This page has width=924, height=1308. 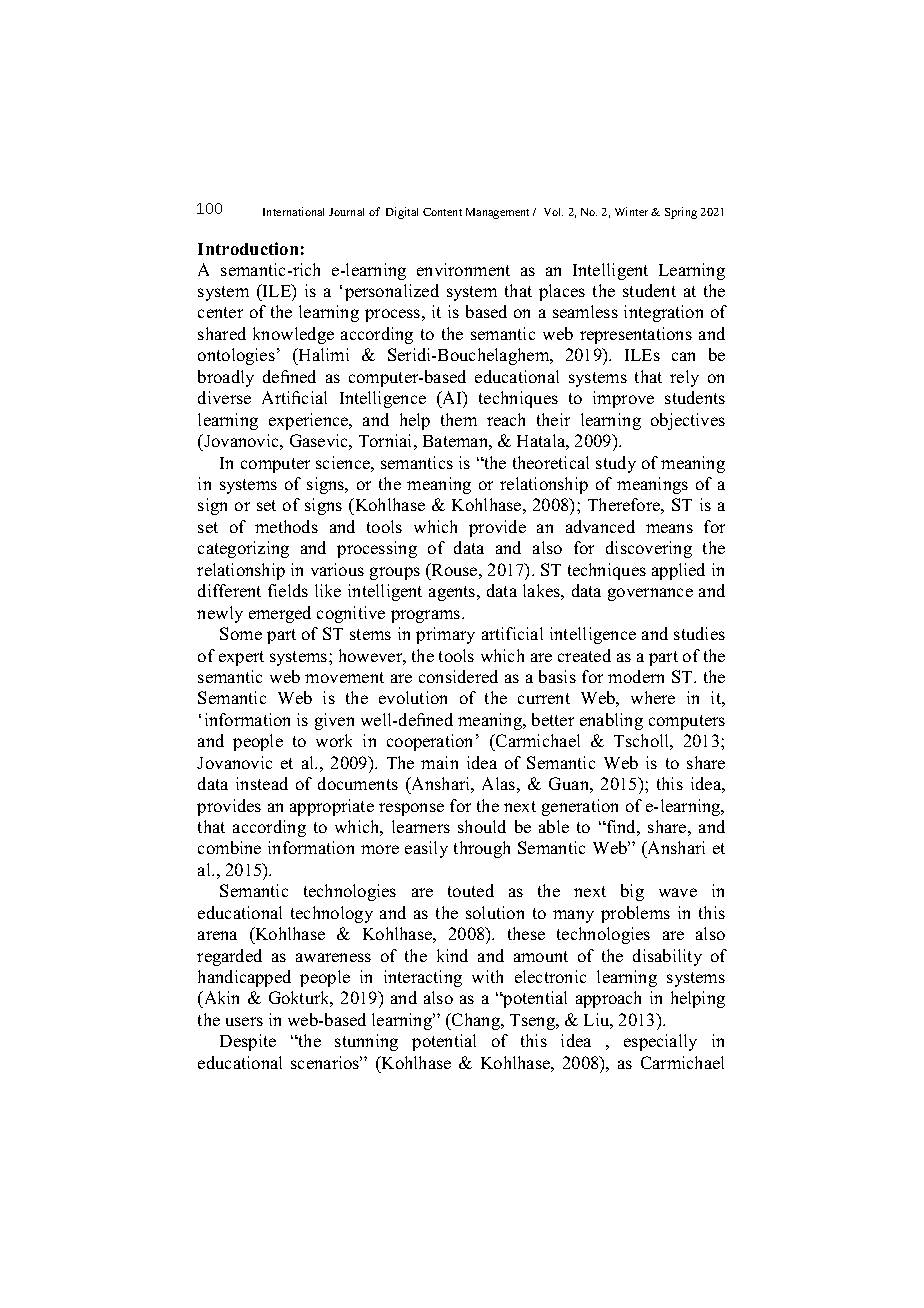 I want to click on combine, so click(x=229, y=847).
